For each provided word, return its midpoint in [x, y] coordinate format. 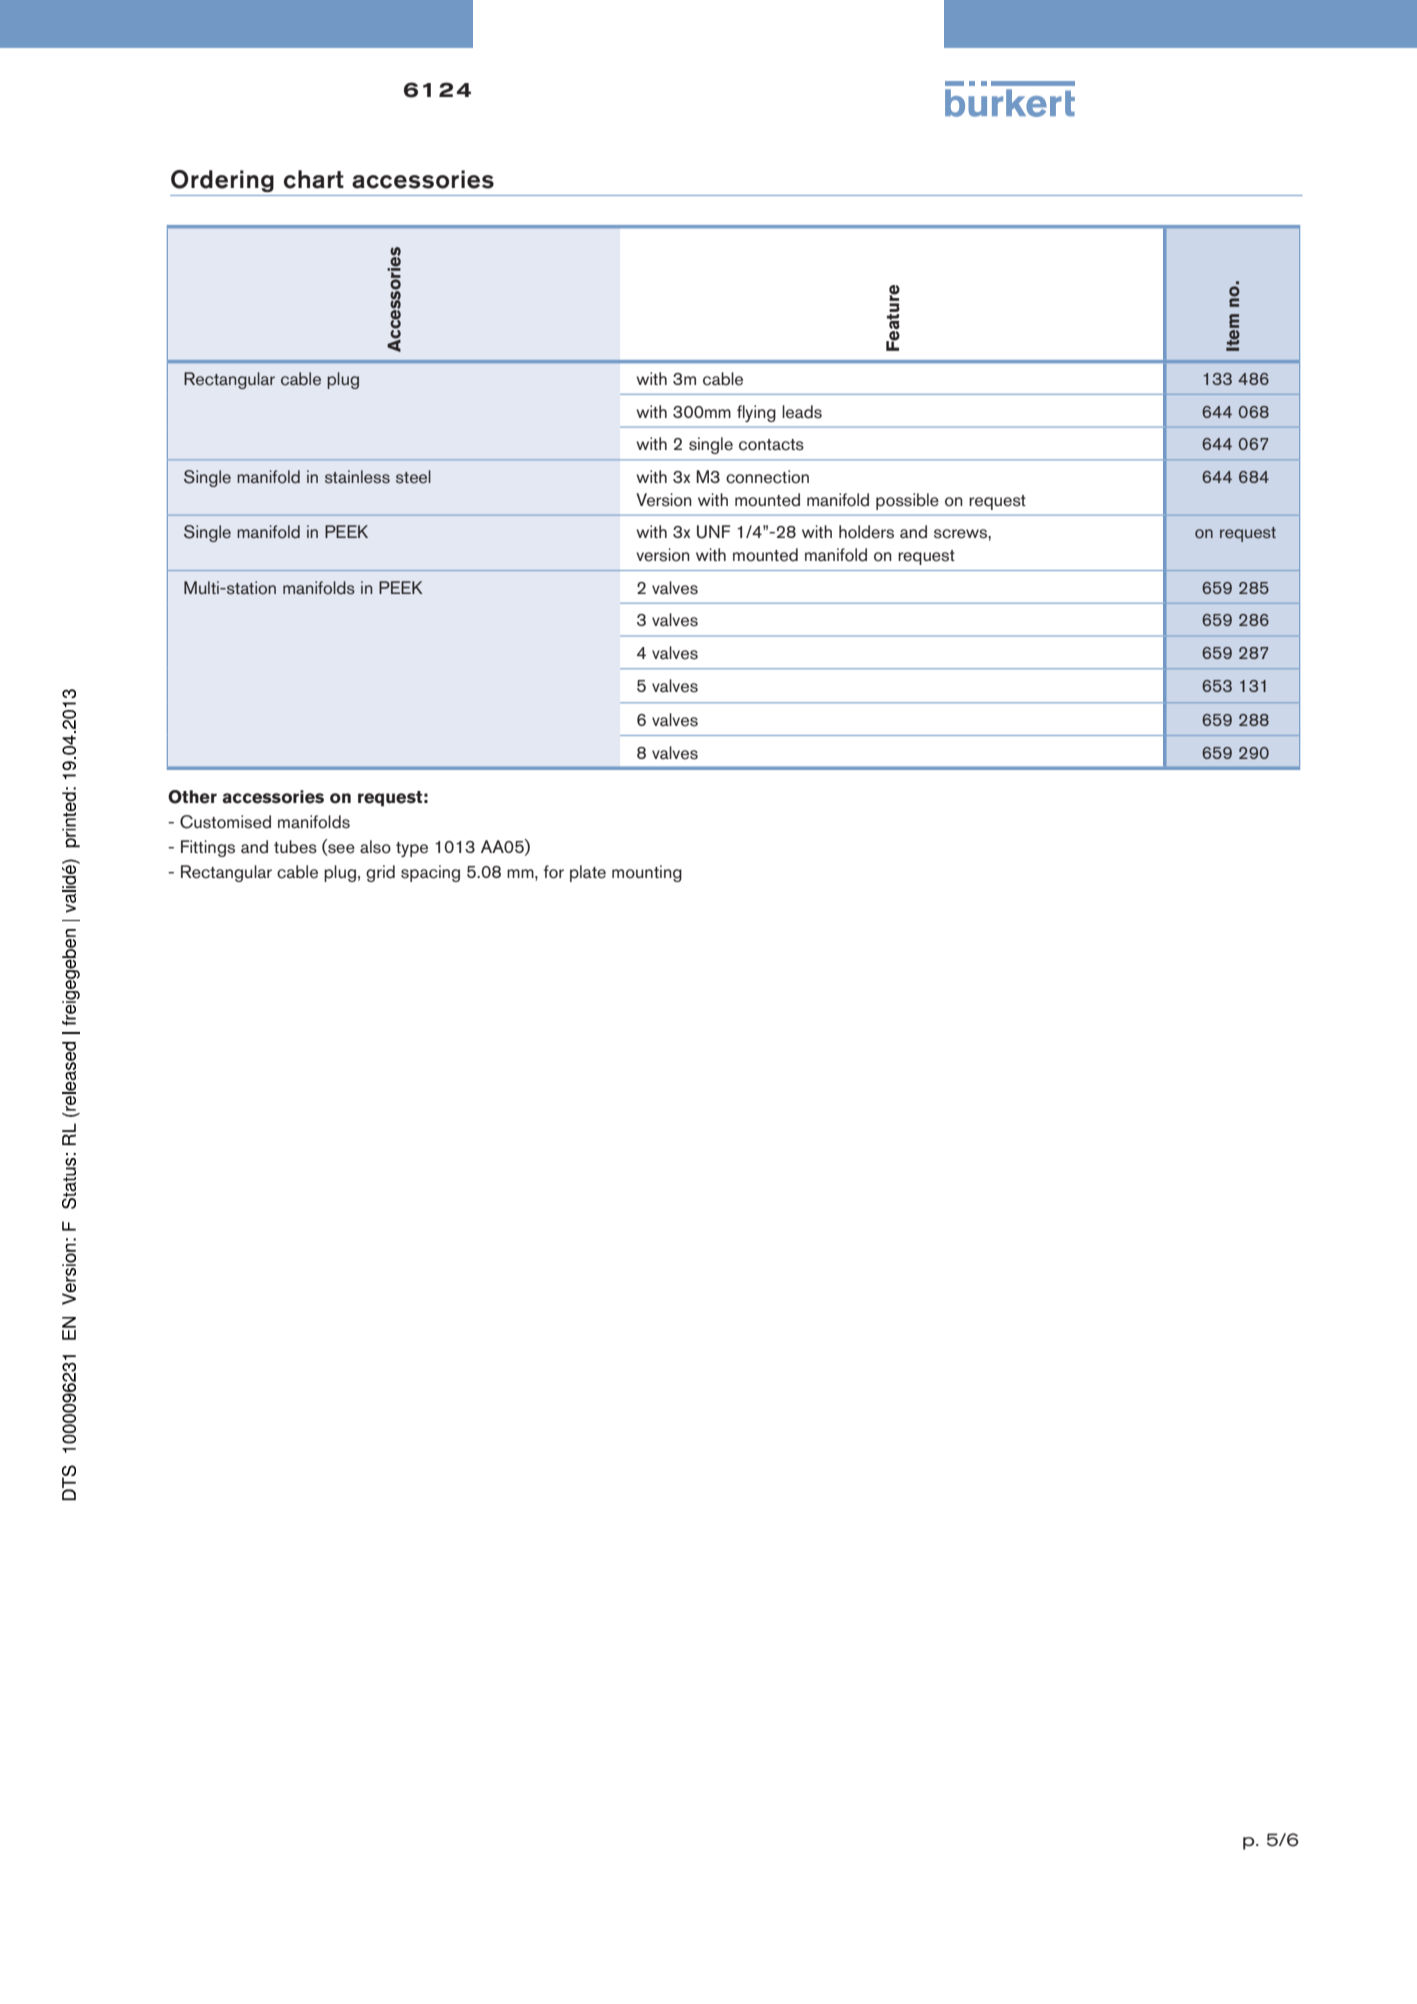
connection [767, 477]
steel [413, 477]
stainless [357, 477]
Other [192, 797]
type [412, 849]
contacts [771, 445]
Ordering [222, 181]
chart [314, 179]
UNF [714, 532]
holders [866, 532]
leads [802, 412]
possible [907, 501]
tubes [295, 847]
